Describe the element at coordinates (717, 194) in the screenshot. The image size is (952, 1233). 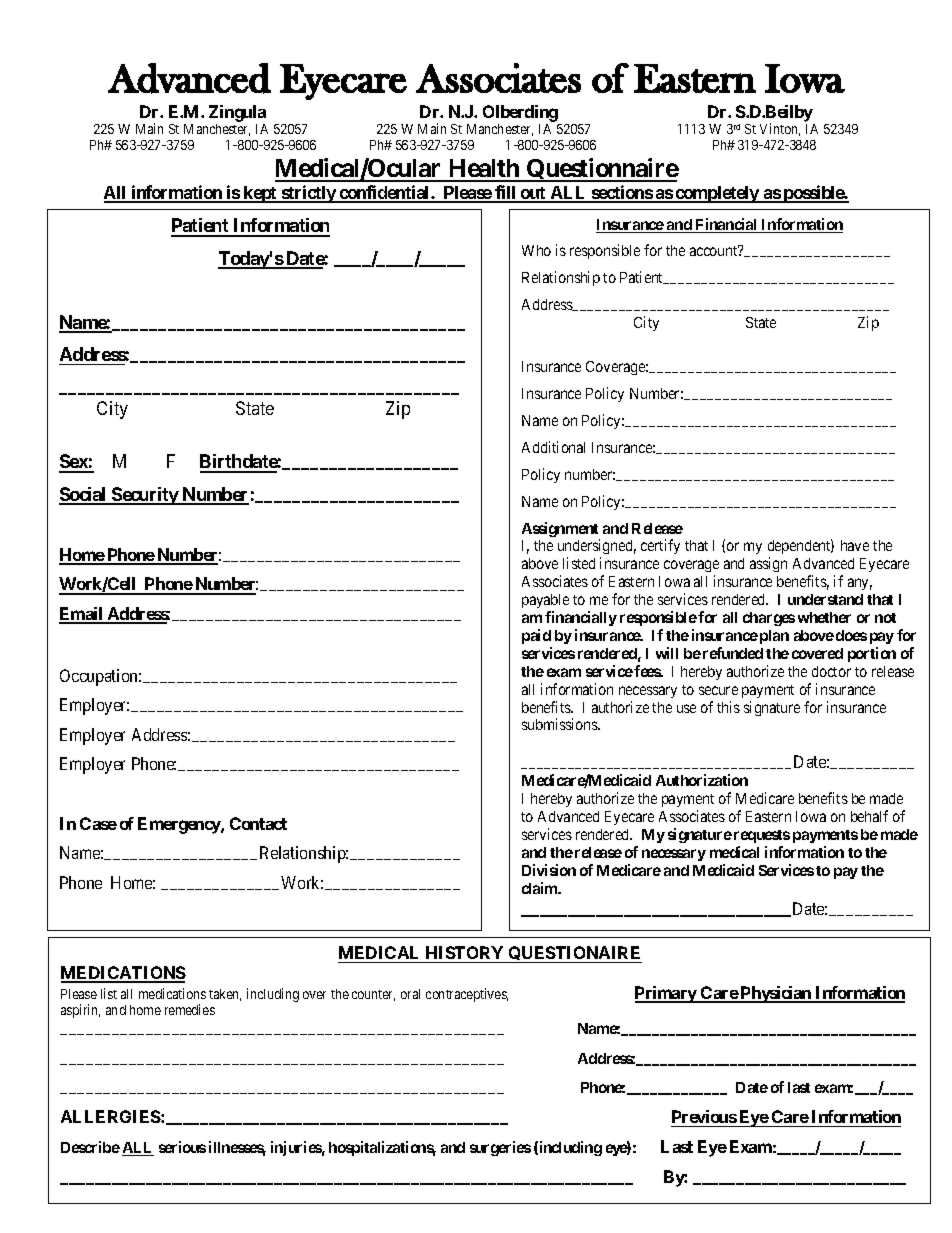
I see `completely` at that location.
